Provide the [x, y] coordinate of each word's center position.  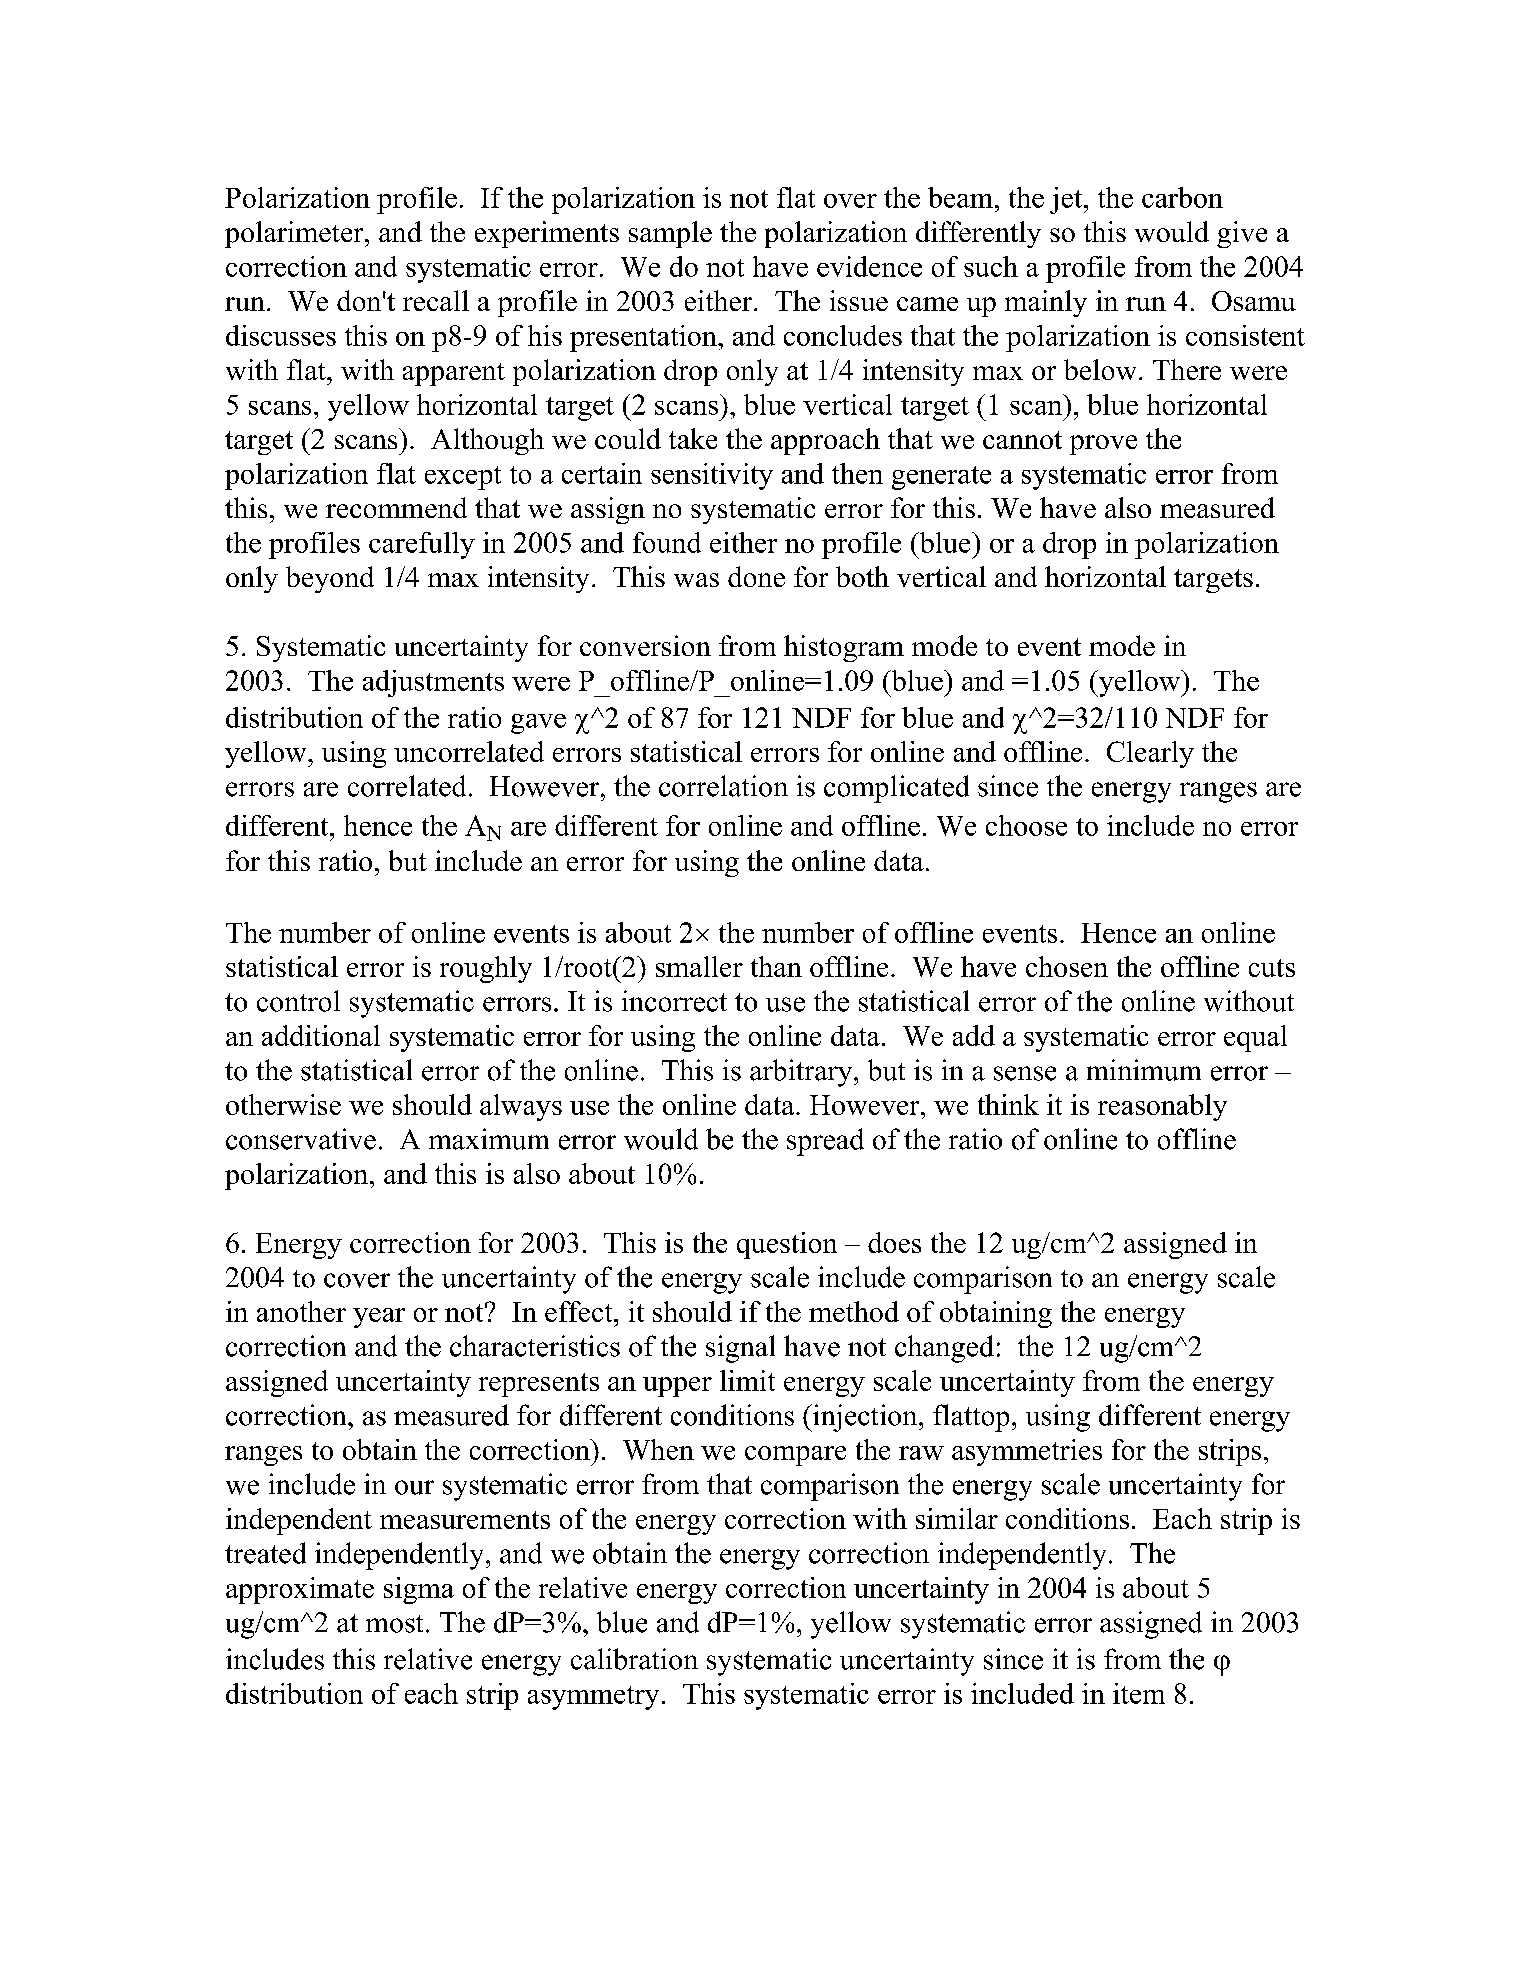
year [379, 1318]
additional [321, 1035]
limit [747, 1380]
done [756, 576]
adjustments [433, 683]
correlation [723, 786]
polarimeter [295, 234]
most [394, 1624]
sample [670, 234]
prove [1103, 445]
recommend [396, 507]
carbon [1182, 197]
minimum [1144, 1070]
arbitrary [802, 1073]
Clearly [1150, 754]
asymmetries [1027, 1452]
